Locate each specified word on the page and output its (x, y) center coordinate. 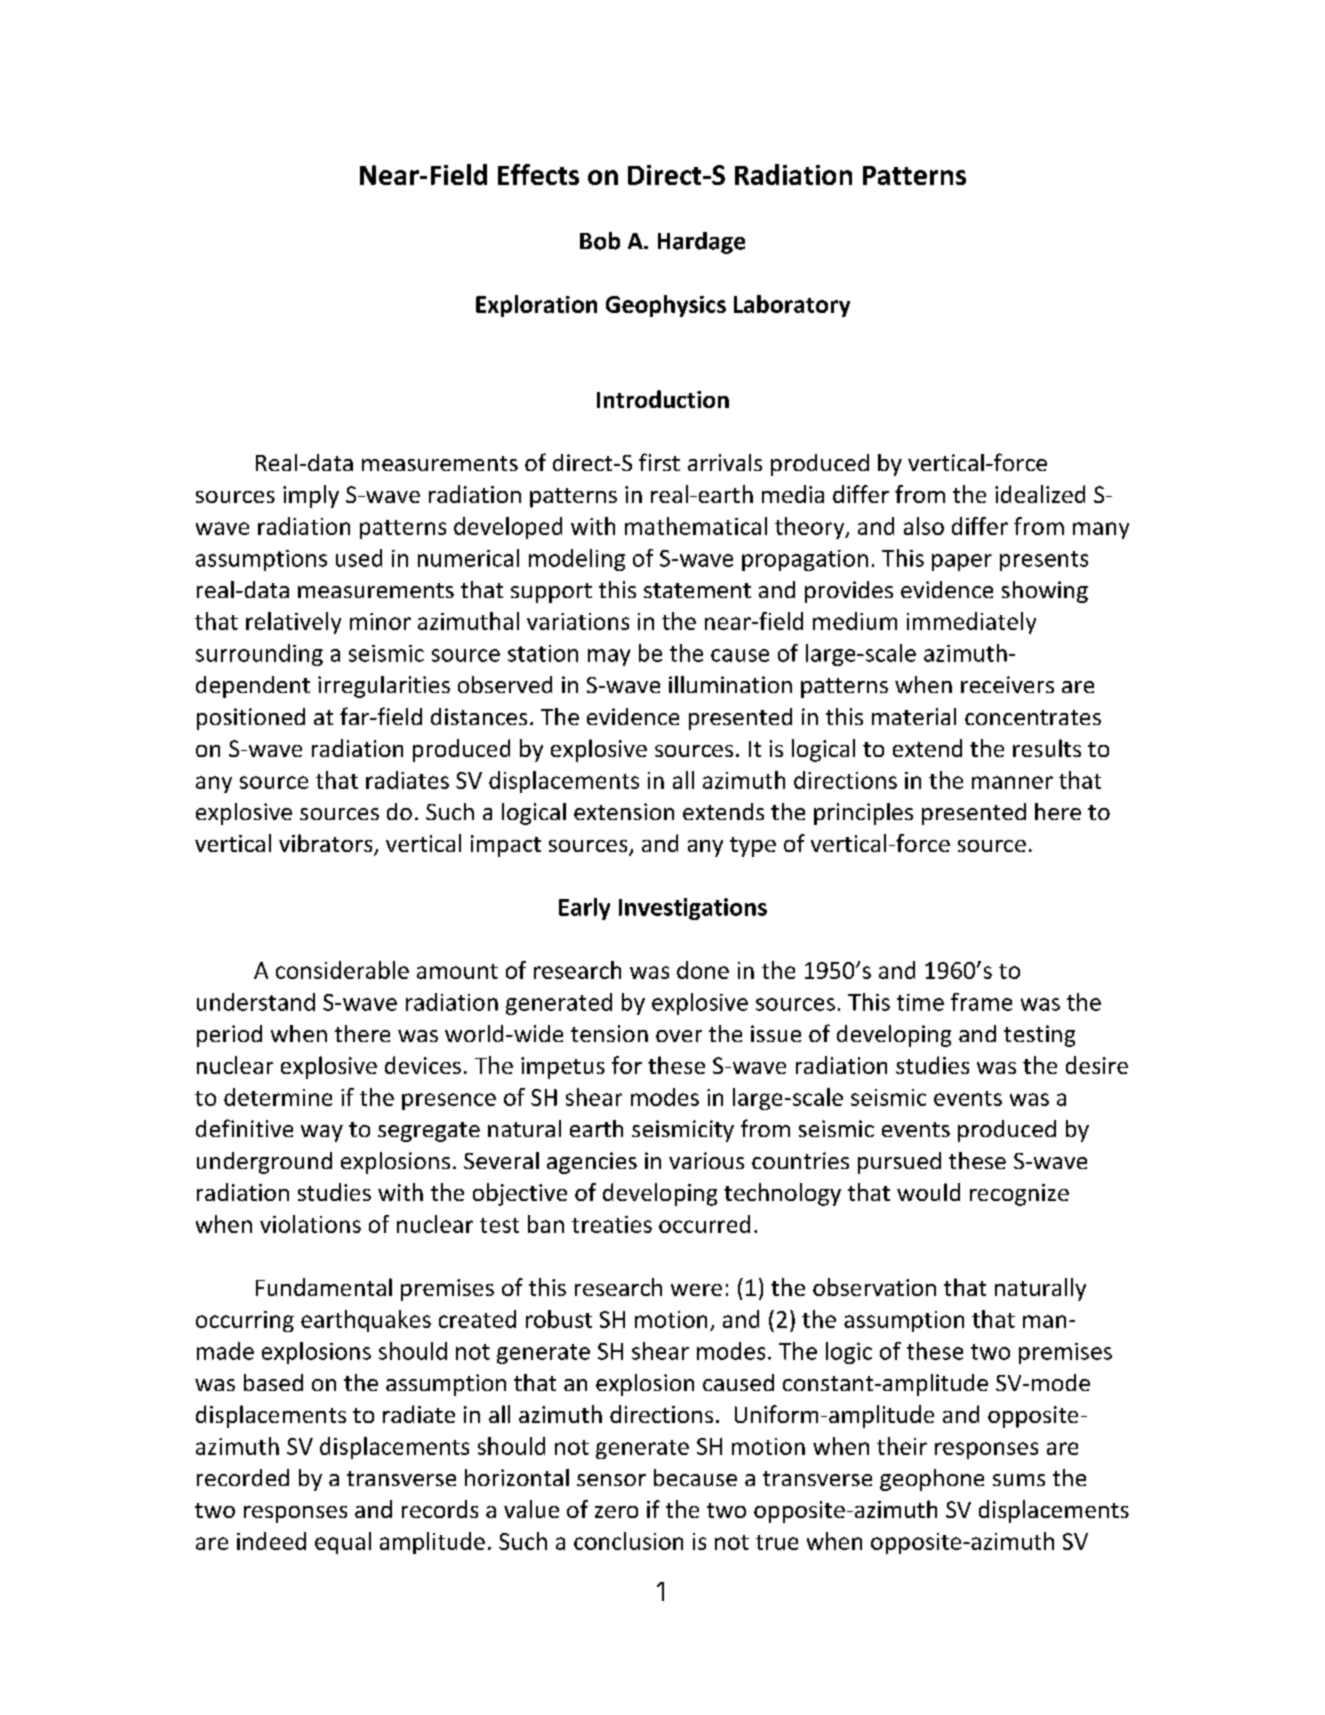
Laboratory (792, 306)
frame (981, 1002)
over (679, 1036)
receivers (1007, 684)
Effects (538, 174)
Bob (600, 241)
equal (343, 1543)
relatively (293, 623)
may (609, 657)
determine (278, 1097)
